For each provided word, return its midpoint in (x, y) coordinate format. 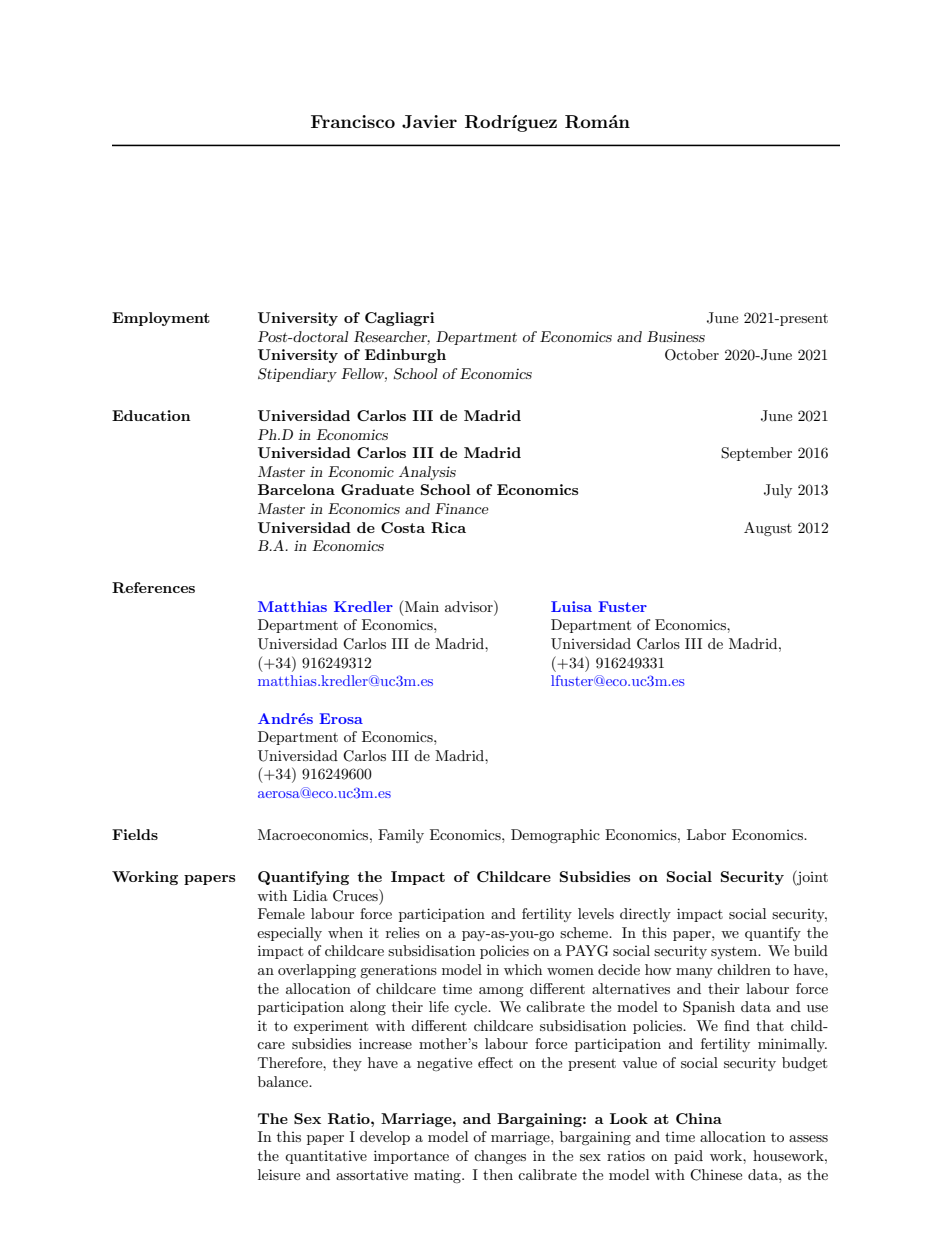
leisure (279, 1174)
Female (281, 913)
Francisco (353, 121)
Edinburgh (405, 356)
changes (500, 1157)
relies (403, 932)
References (153, 587)
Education (151, 415)
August (768, 529)
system (735, 953)
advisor (470, 606)
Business (676, 336)
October (692, 355)
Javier (429, 121)
